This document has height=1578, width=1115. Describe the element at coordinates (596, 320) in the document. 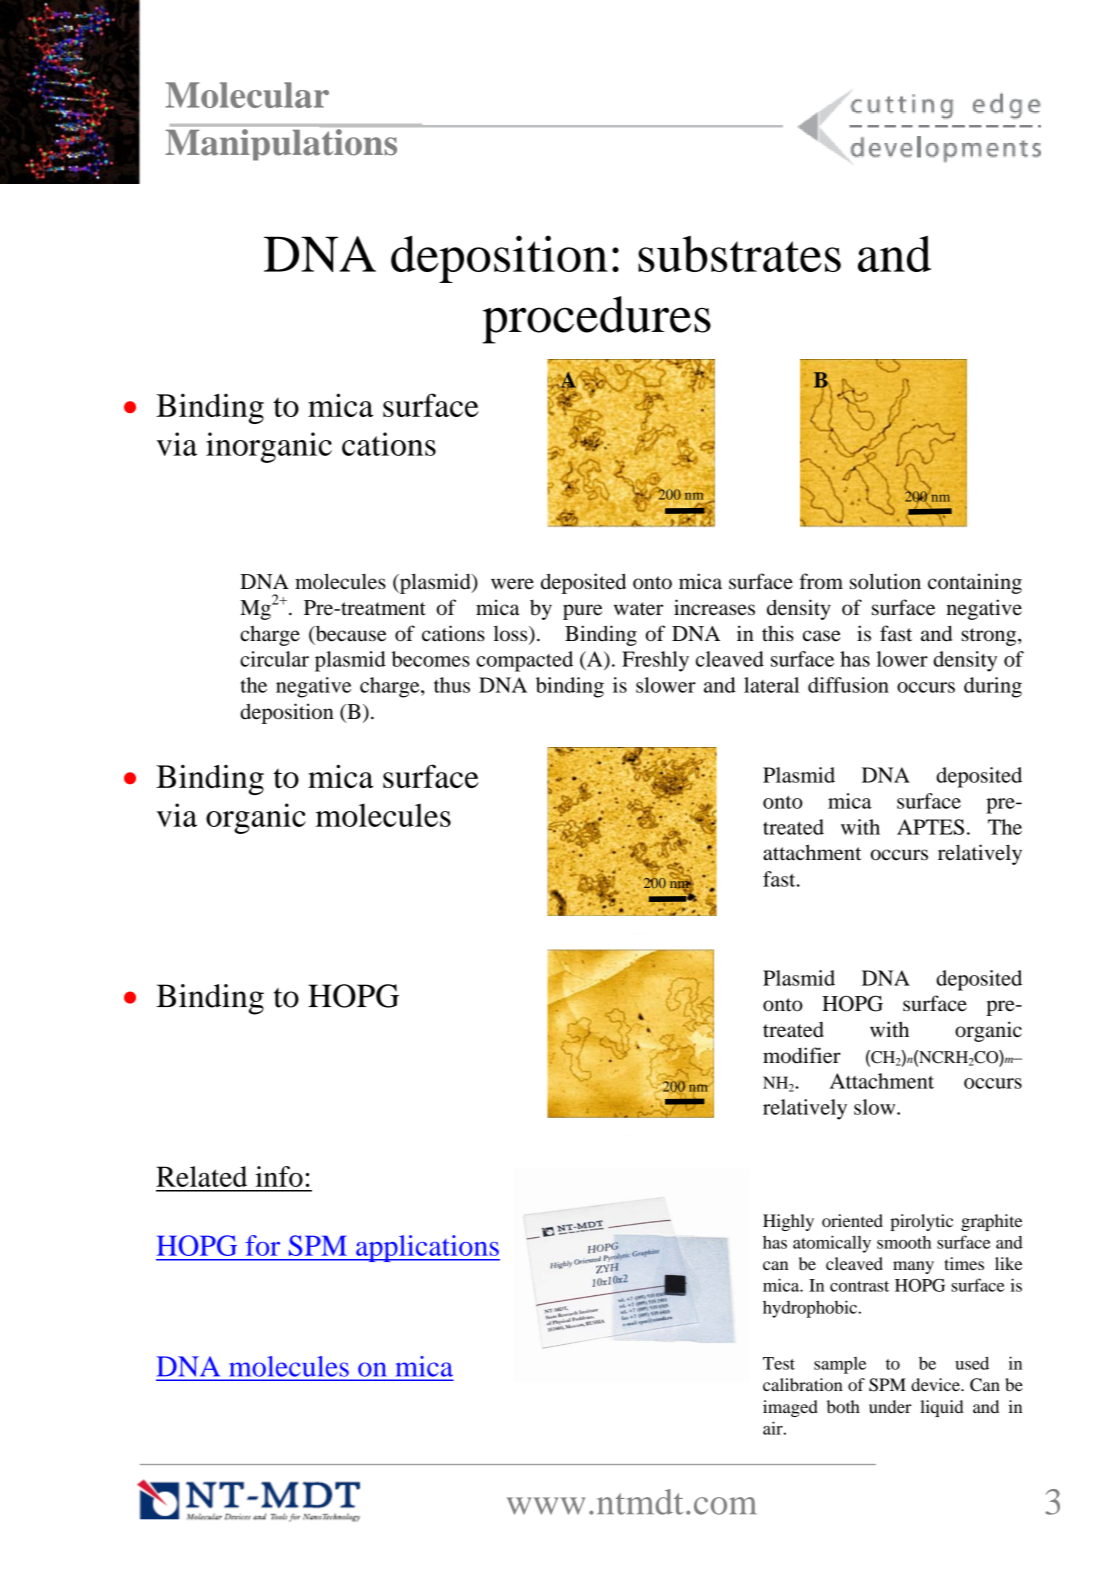

I see `procedures` at that location.
